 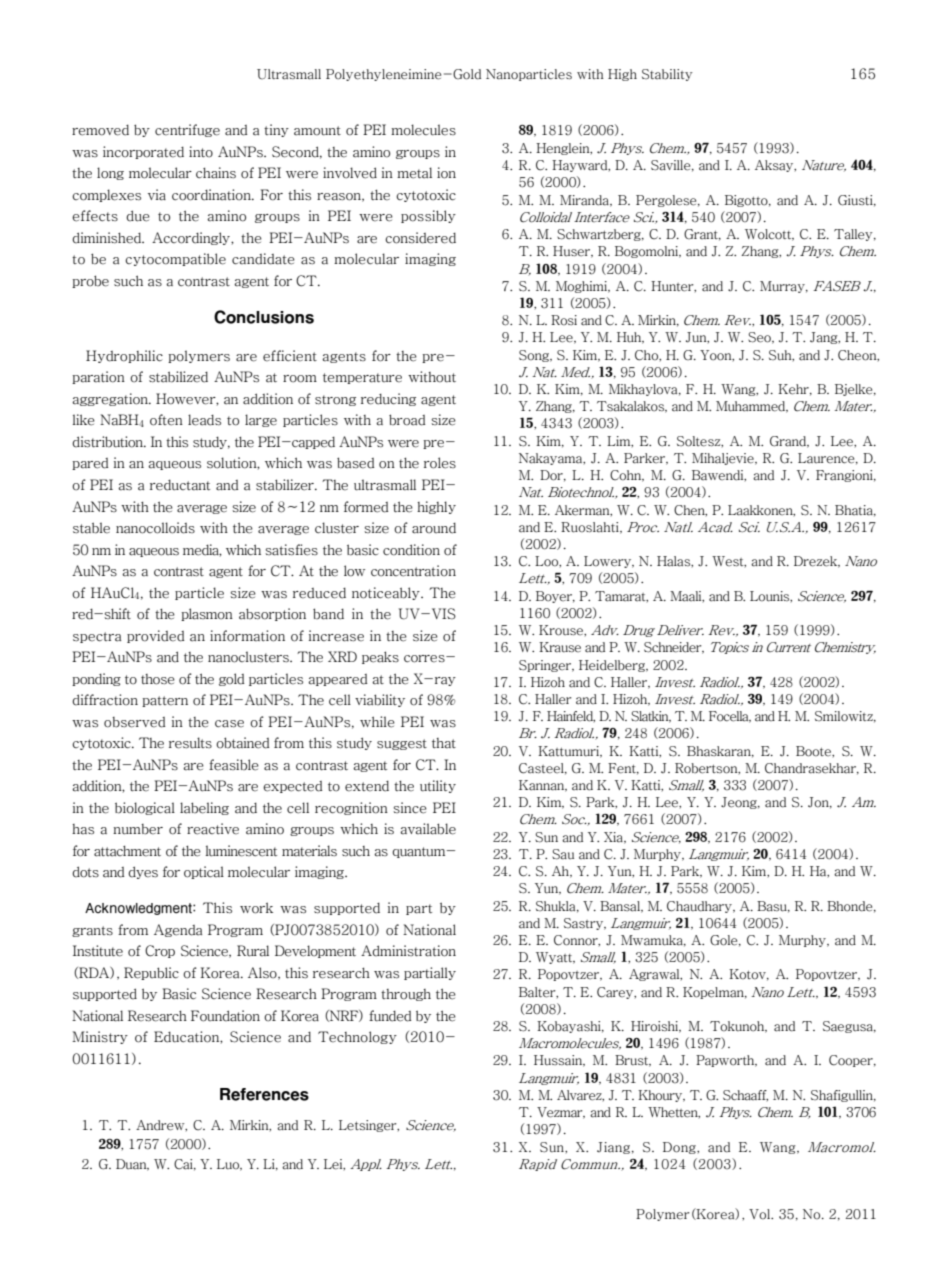 What do you see at coordinates (717, 355) in the screenshot?
I see `Yoon` at bounding box center [717, 355].
